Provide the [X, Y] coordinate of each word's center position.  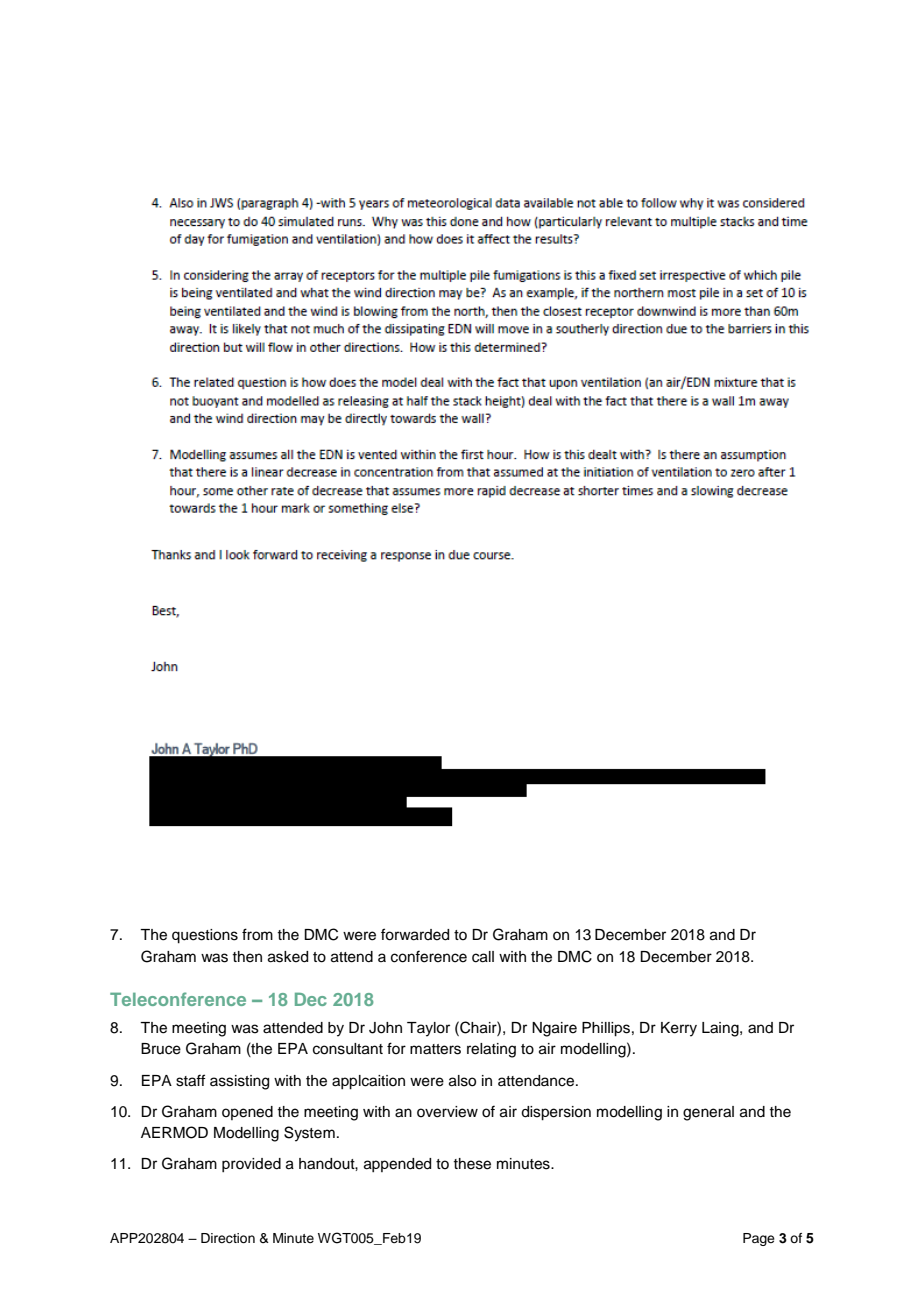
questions [205, 936]
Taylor [428, 1029]
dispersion [556, 1113]
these [472, 1164]
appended [397, 1165]
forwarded [415, 934]
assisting [239, 1082]
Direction [228, 1238]
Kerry [679, 1029]
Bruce [161, 1049]
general [708, 1113]
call [483, 957]
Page [759, 1239]
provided [251, 1165]
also [462, 1081]
